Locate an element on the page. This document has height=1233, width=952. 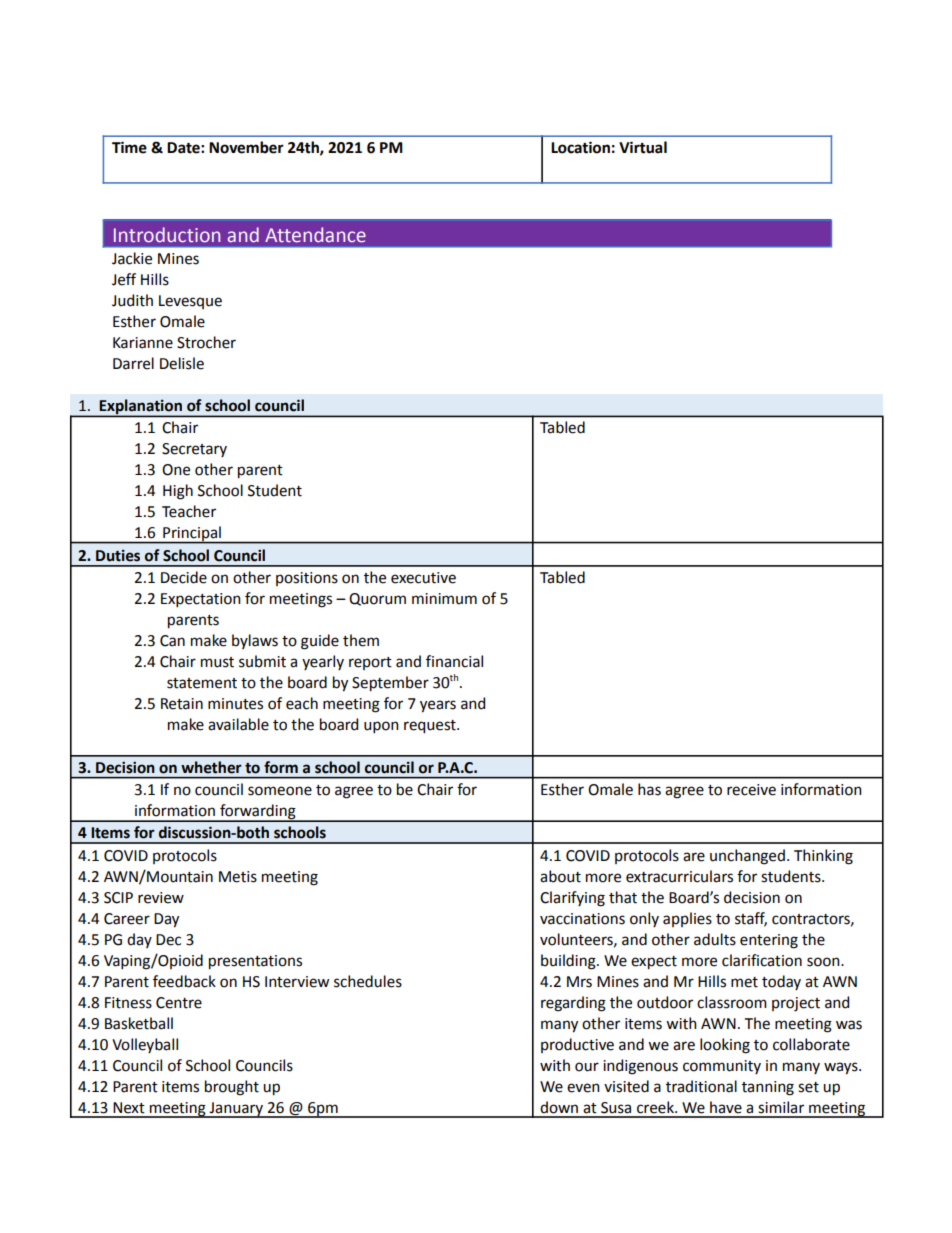
brought is located at coordinates (232, 1088).
